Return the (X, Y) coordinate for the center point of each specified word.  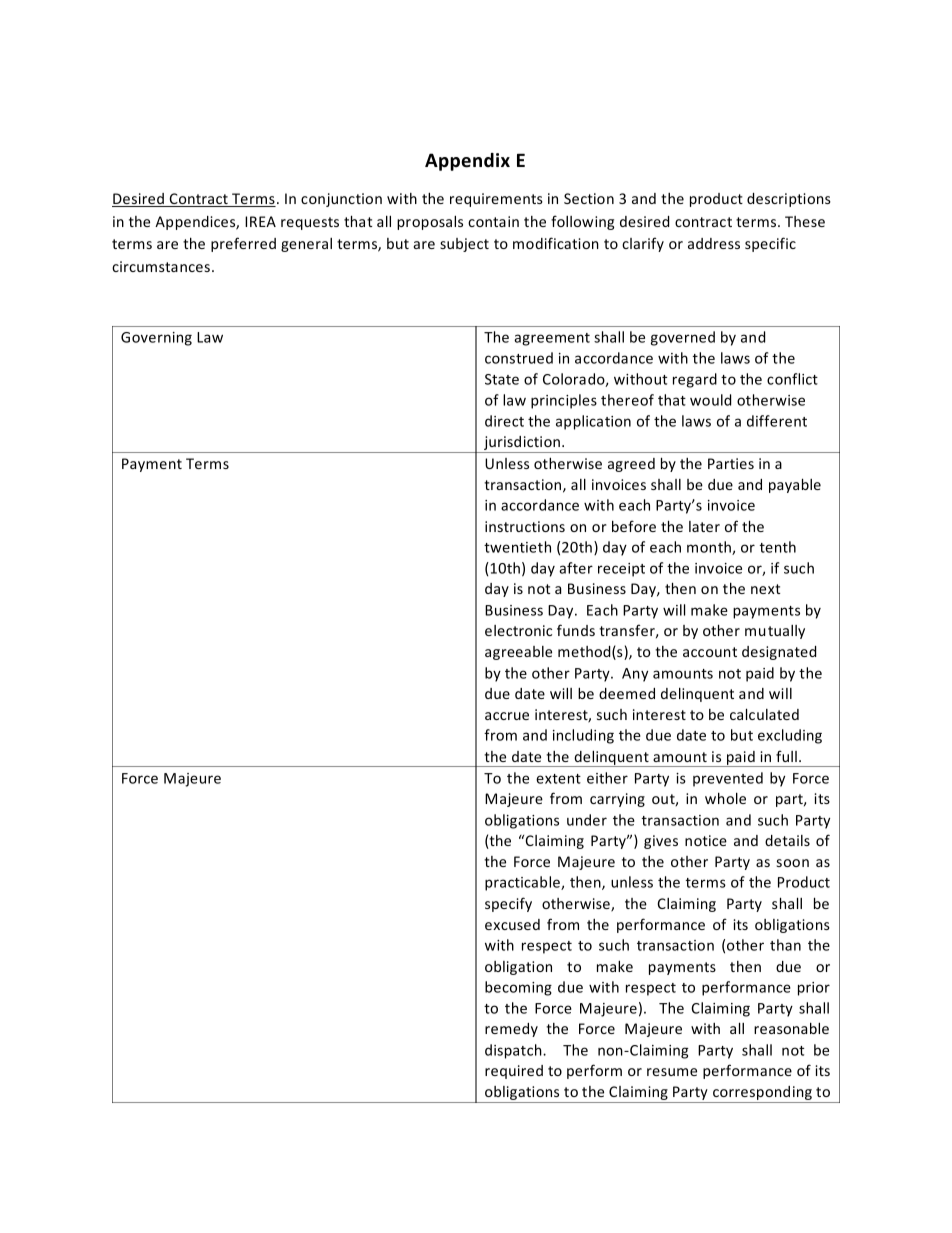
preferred (243, 244)
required (514, 1072)
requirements (496, 200)
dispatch (514, 1051)
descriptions (789, 200)
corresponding (762, 1094)
